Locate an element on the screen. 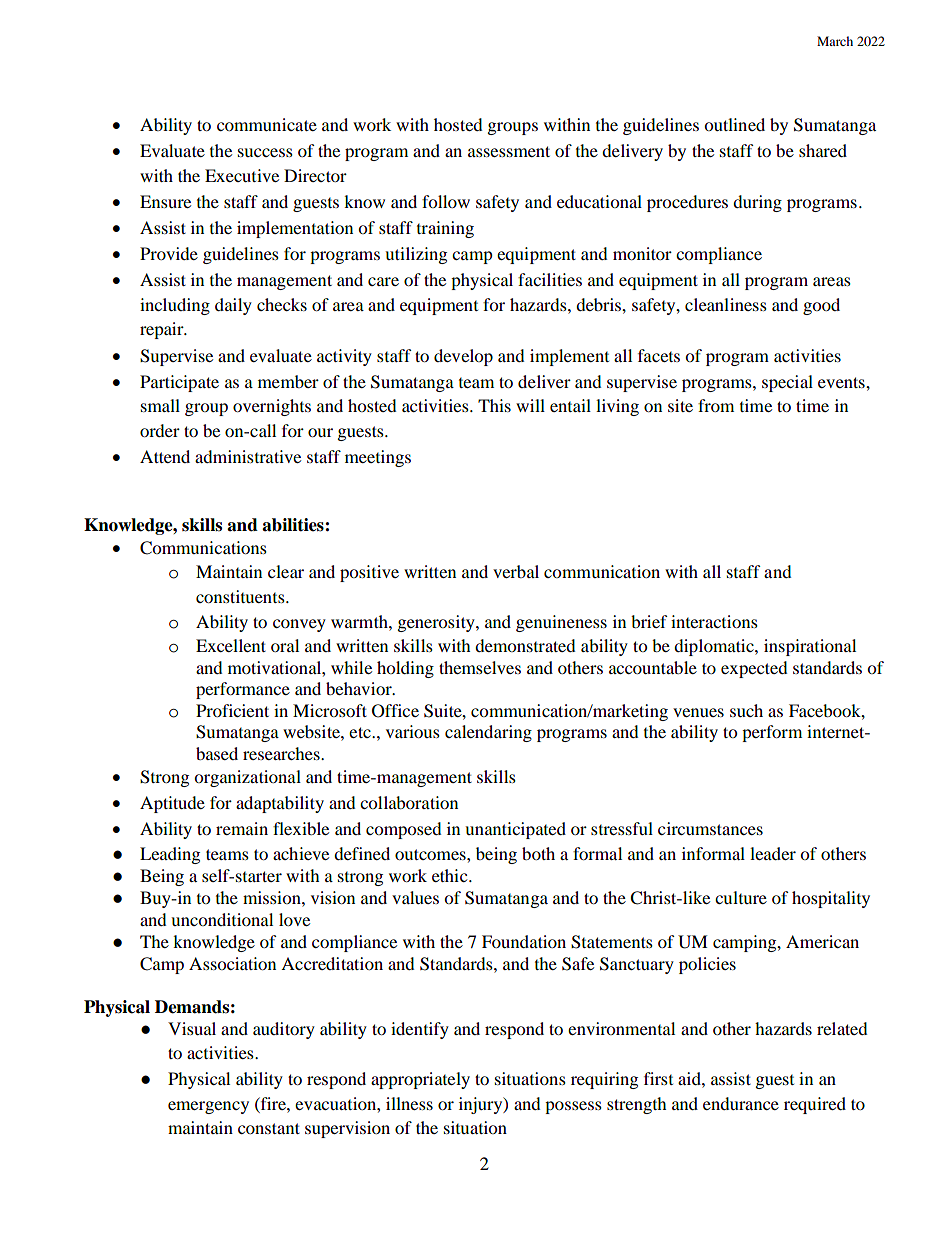 This screenshot has height=1233, width=952. assessment is located at coordinates (509, 151).
